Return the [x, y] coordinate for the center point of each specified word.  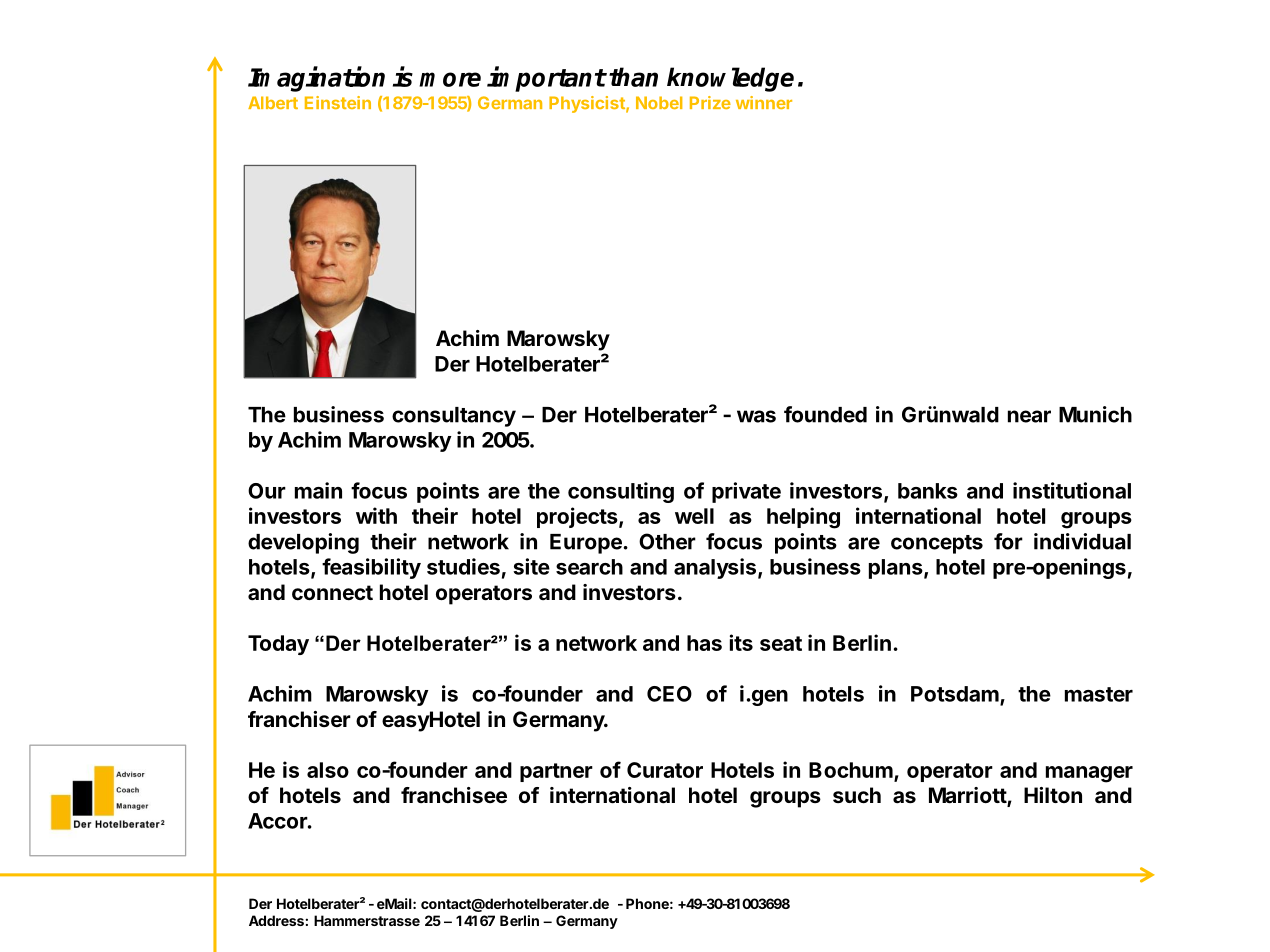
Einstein [338, 102]
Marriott [968, 796]
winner [764, 102]
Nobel [659, 102]
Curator [665, 770]
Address [276, 920]
